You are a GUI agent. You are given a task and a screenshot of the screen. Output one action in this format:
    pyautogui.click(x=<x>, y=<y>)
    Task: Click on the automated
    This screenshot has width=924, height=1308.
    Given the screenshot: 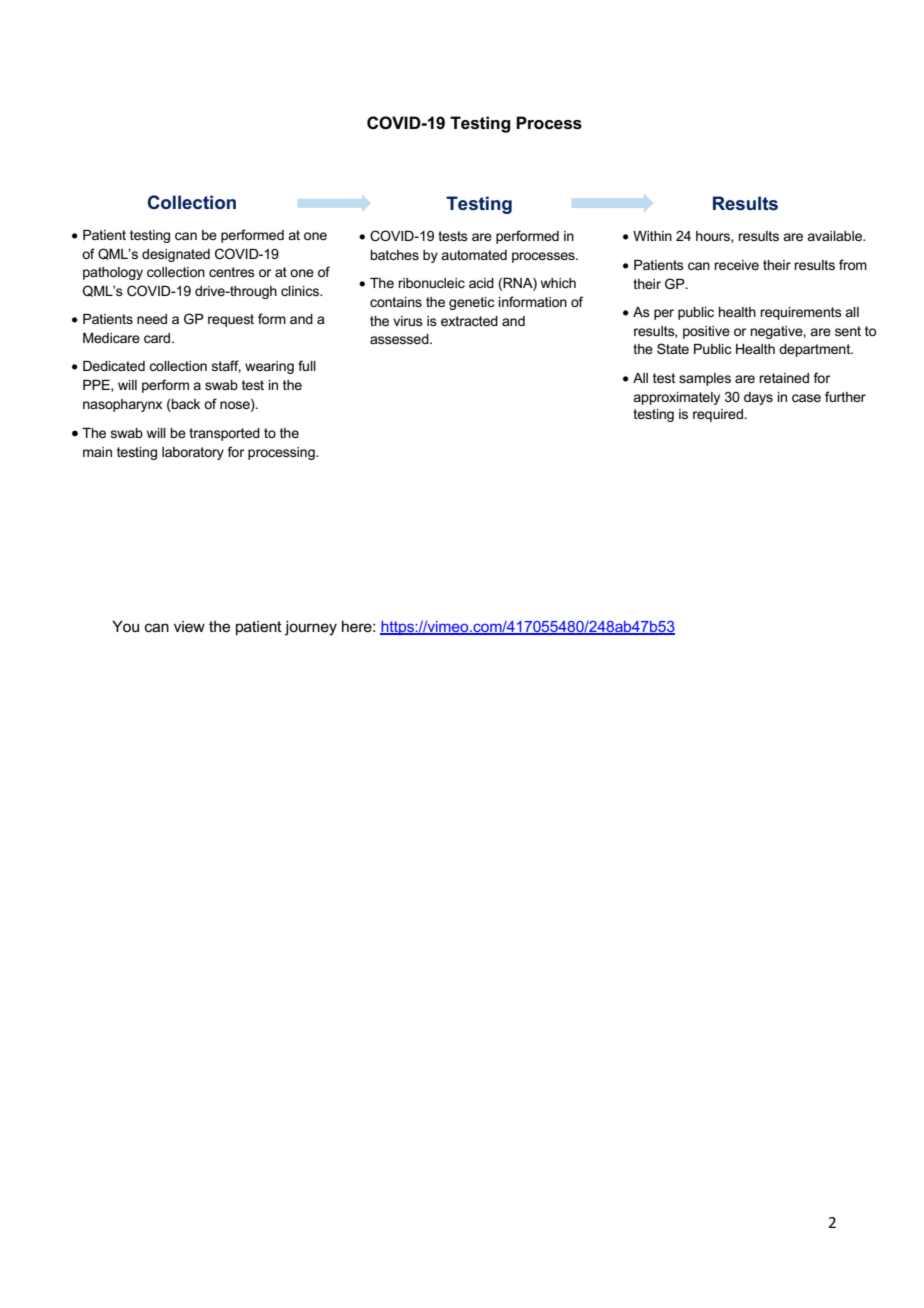 What is the action you would take?
    pyautogui.click(x=474, y=255)
